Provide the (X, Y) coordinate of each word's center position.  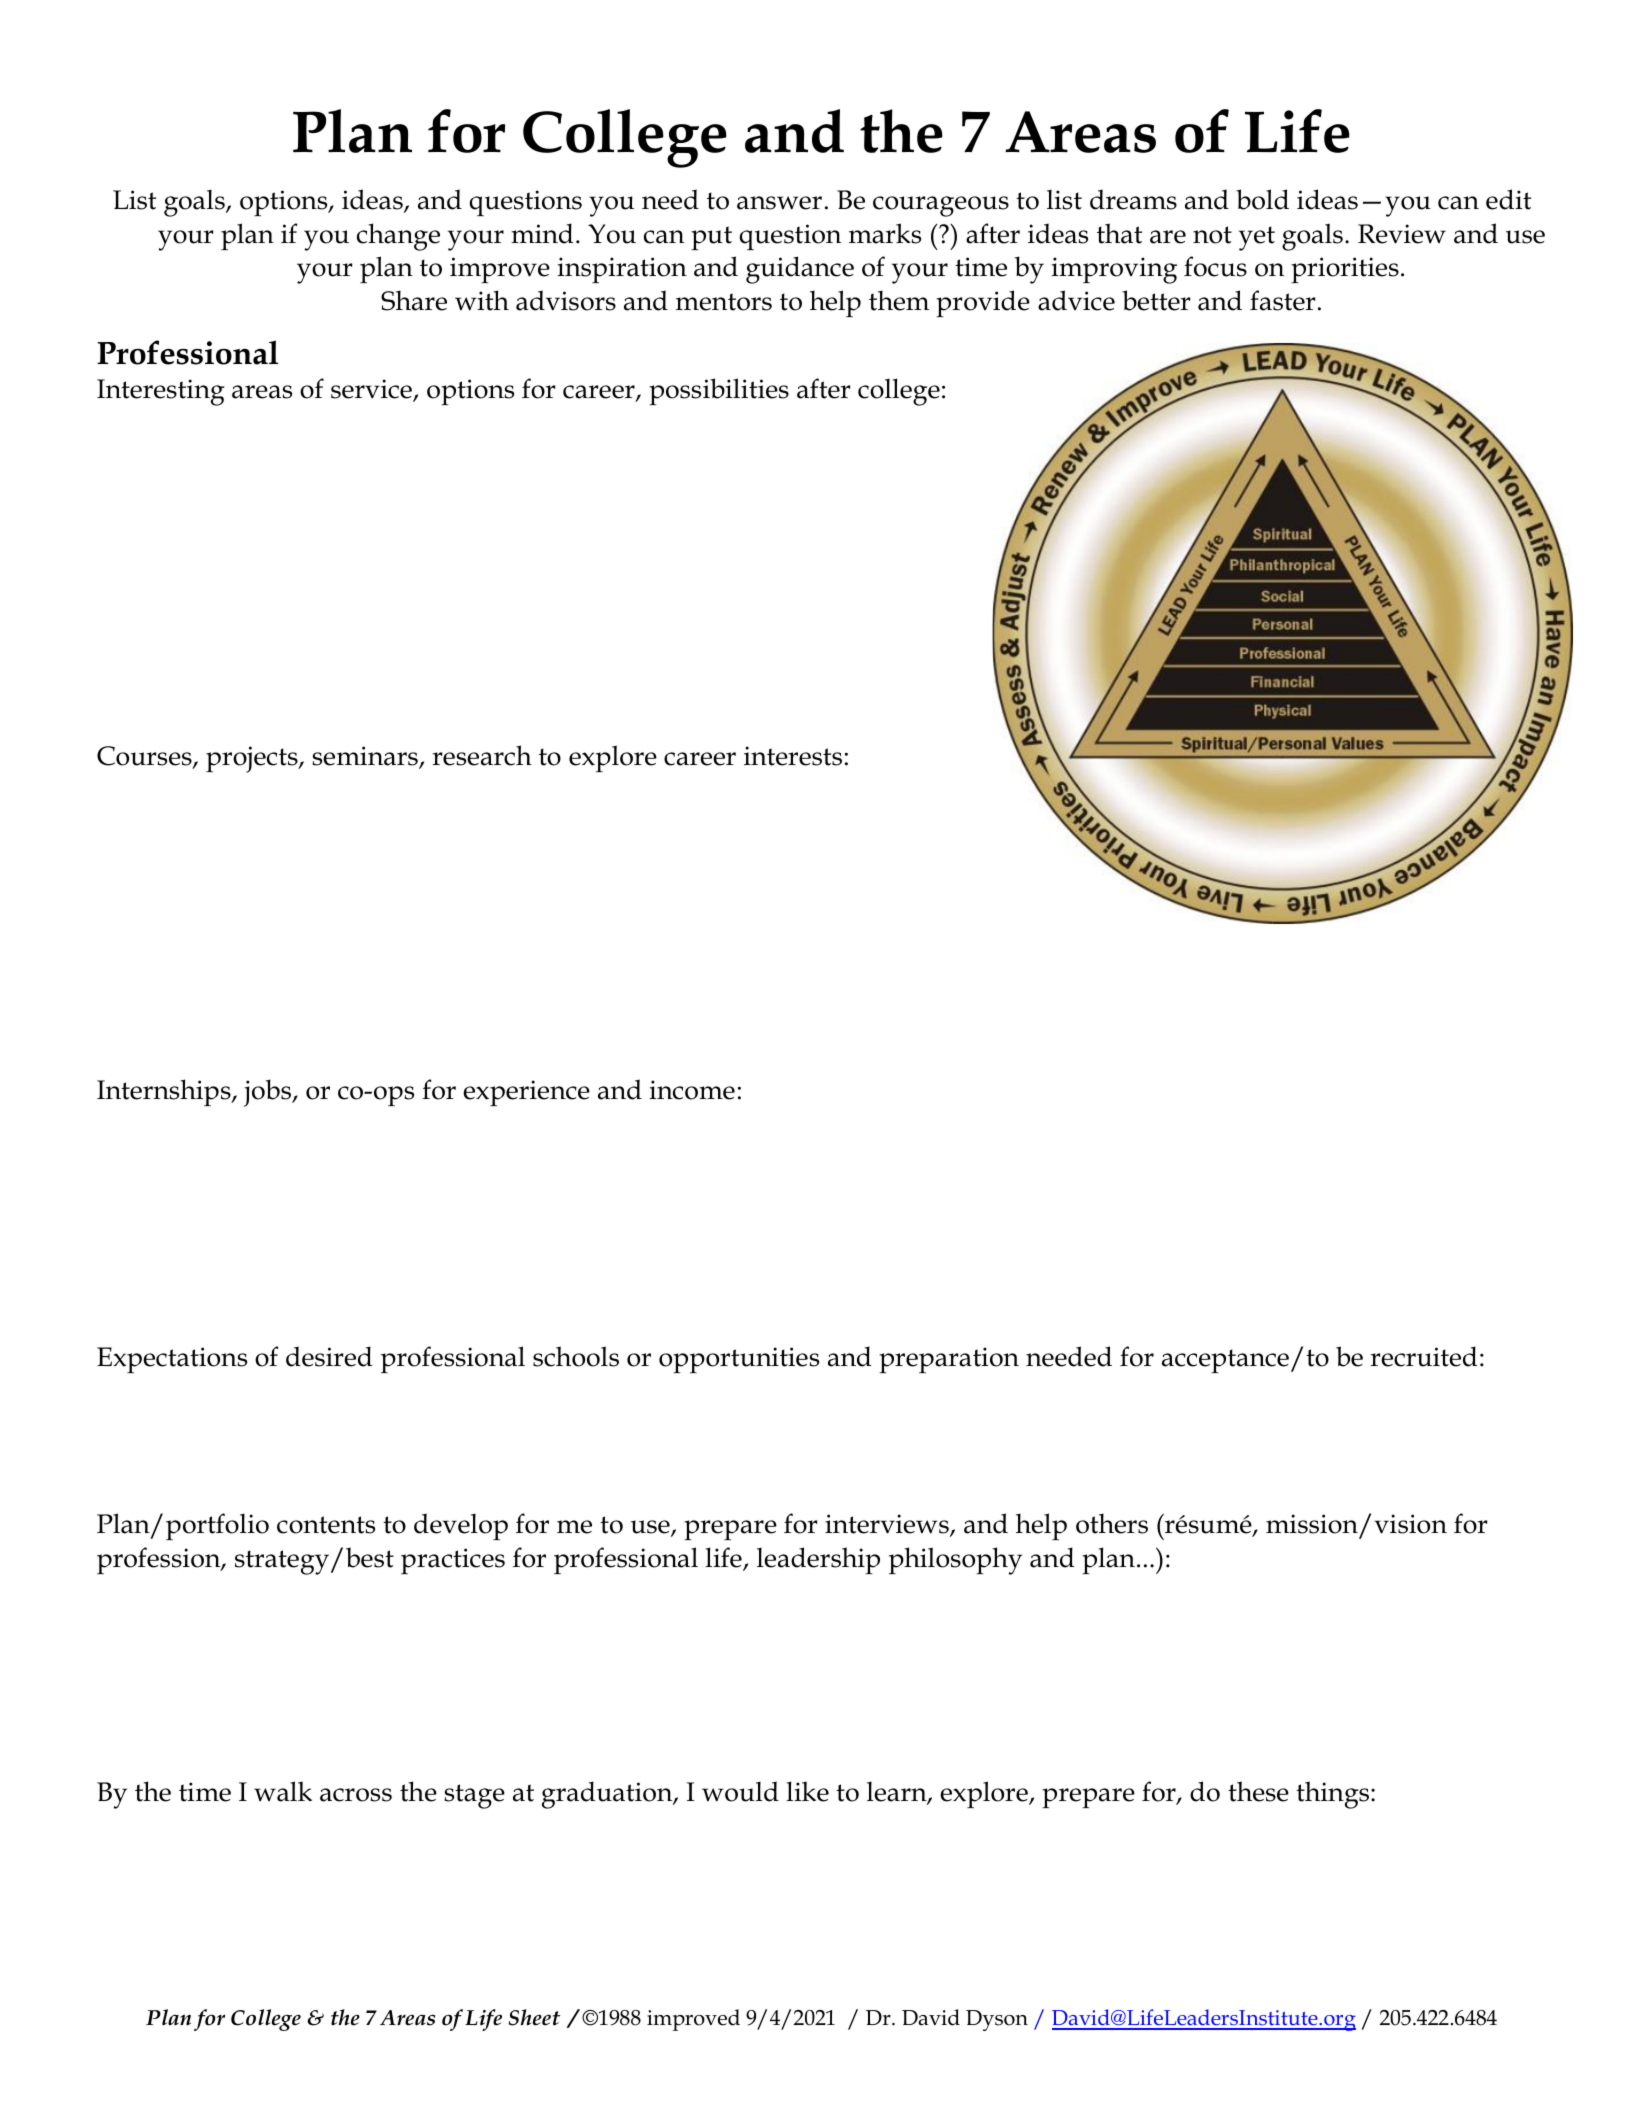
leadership (818, 1560)
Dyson (997, 2020)
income (692, 1090)
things (1334, 1795)
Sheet (534, 2017)
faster (1283, 300)
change (398, 237)
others (1112, 1523)
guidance (800, 270)
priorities (1345, 270)
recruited (1423, 1356)
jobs (269, 1093)
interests (793, 756)
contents (326, 1525)
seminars (366, 757)
